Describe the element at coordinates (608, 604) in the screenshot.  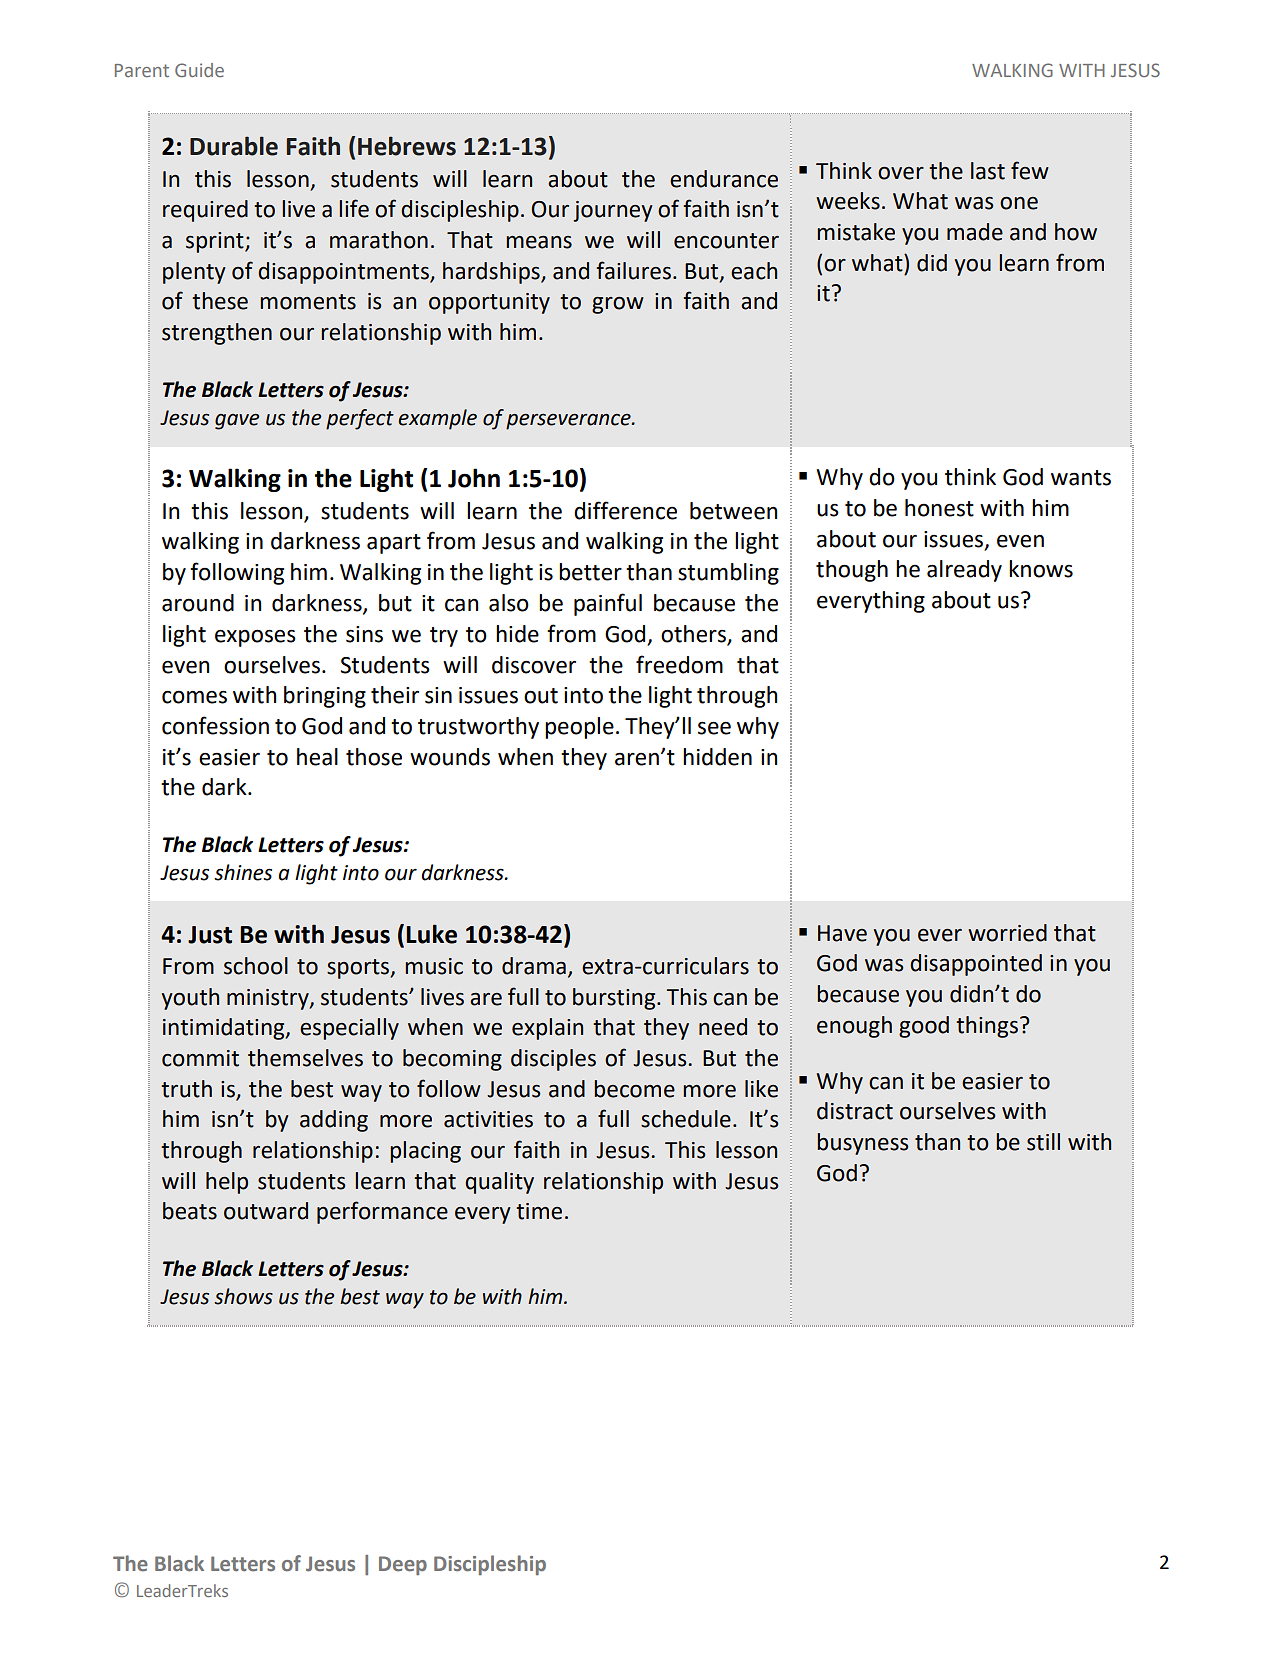
I see `painful` at that location.
